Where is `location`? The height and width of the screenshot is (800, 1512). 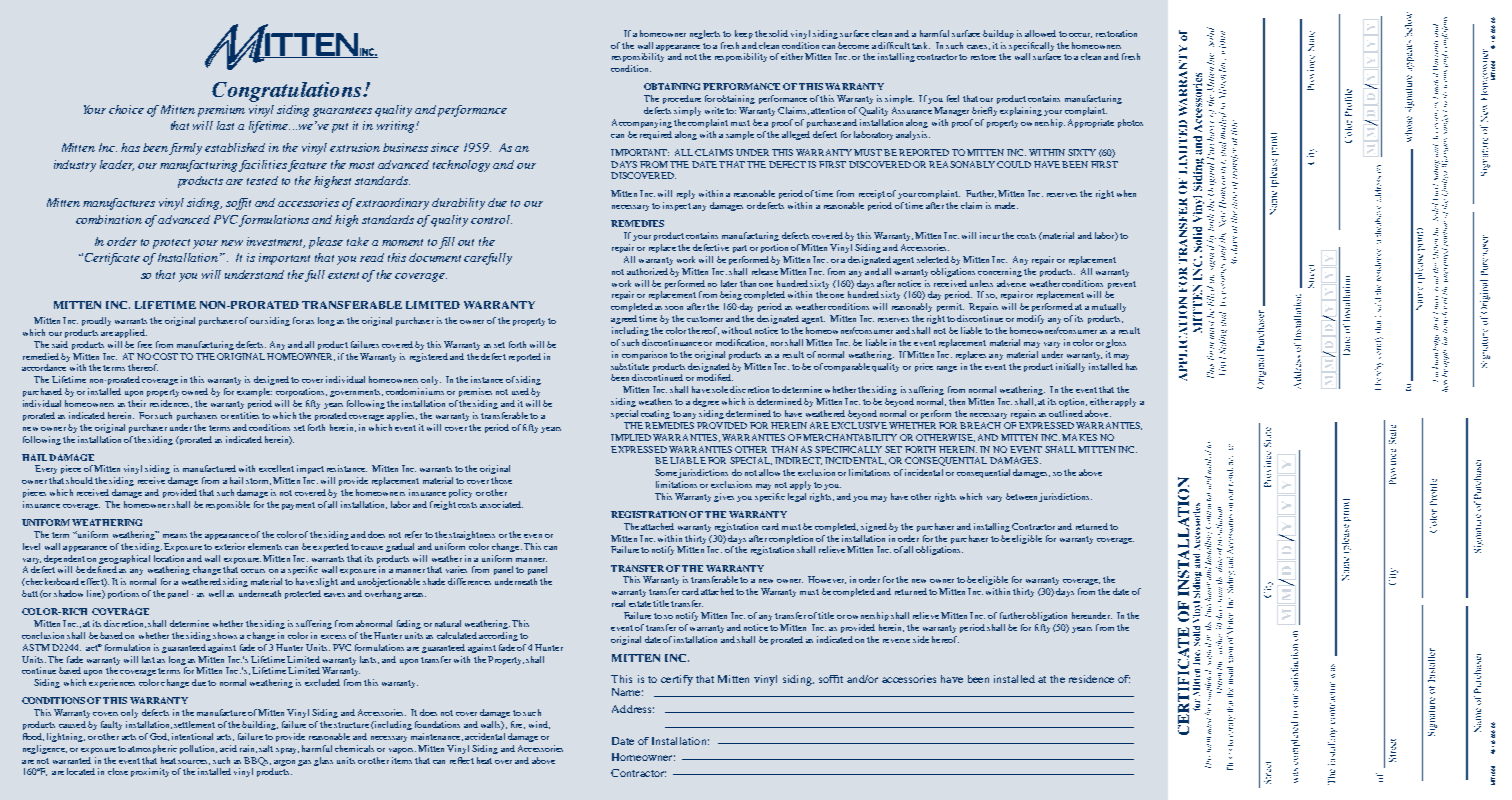
location is located at coordinates (169, 558).
